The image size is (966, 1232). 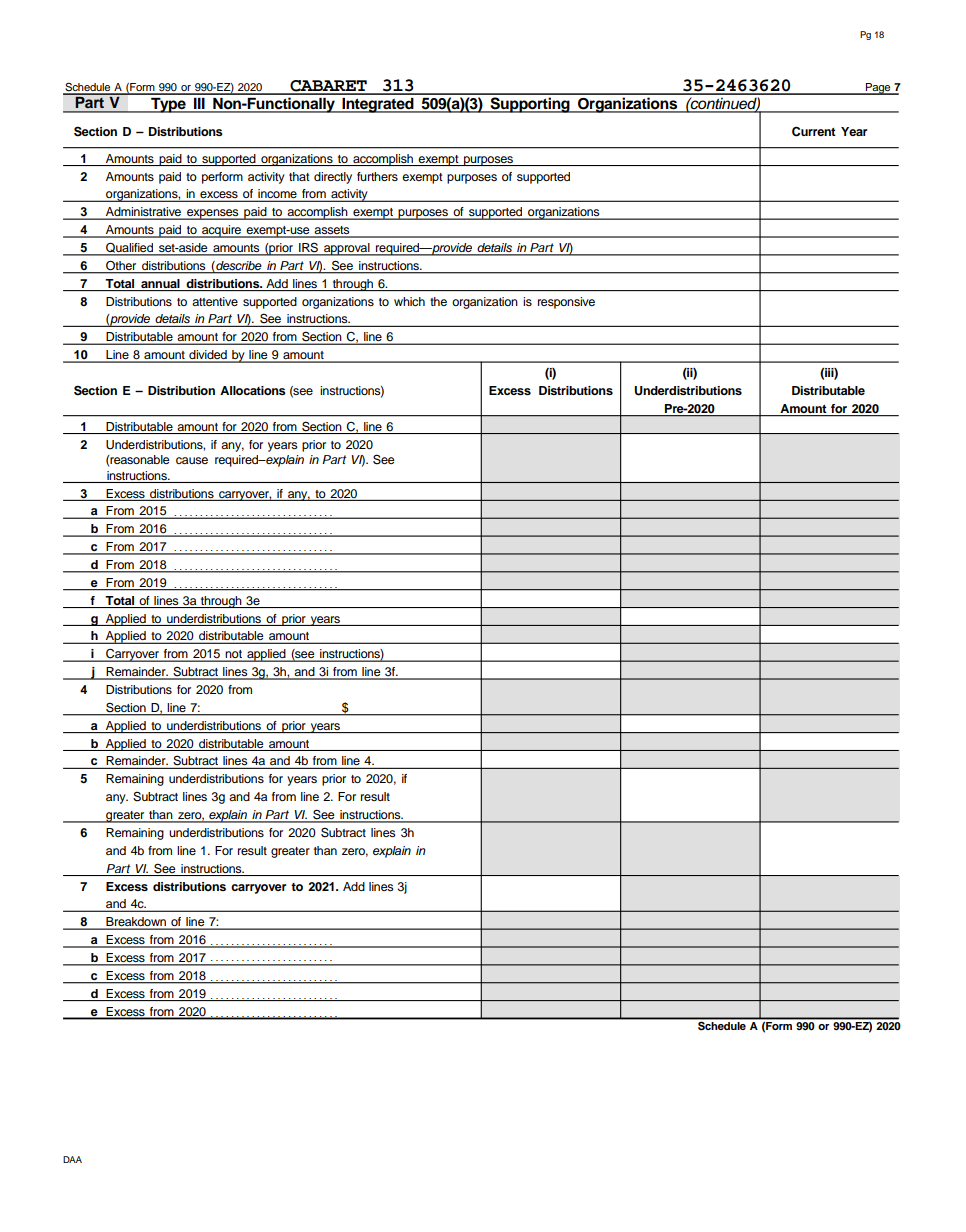 I want to click on Breakdown, so click(x=136, y=923).
